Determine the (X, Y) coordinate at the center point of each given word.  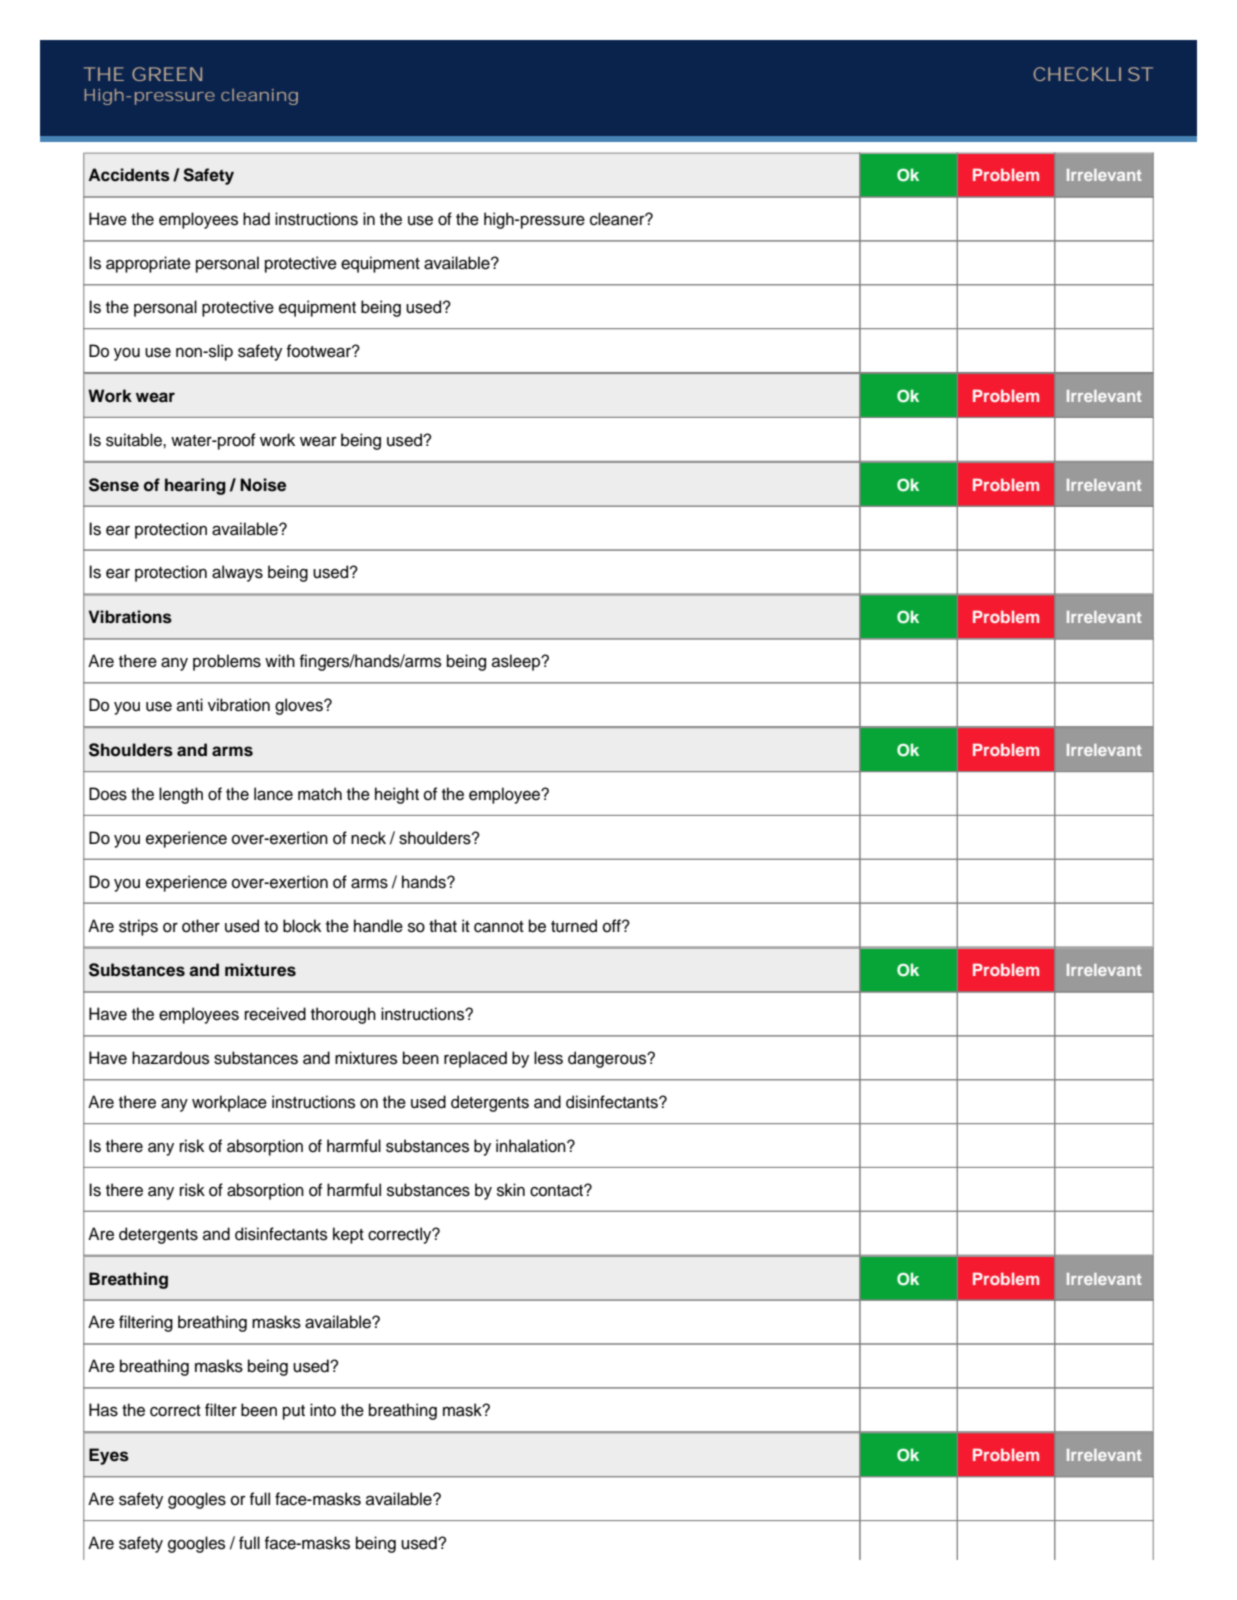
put (294, 1412)
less (548, 1058)
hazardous (170, 1058)
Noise (263, 485)
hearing (195, 486)
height (397, 795)
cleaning (259, 97)
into (323, 1410)
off (612, 926)
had (256, 219)
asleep (517, 662)
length (181, 795)
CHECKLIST (1093, 74)
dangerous (608, 1059)
